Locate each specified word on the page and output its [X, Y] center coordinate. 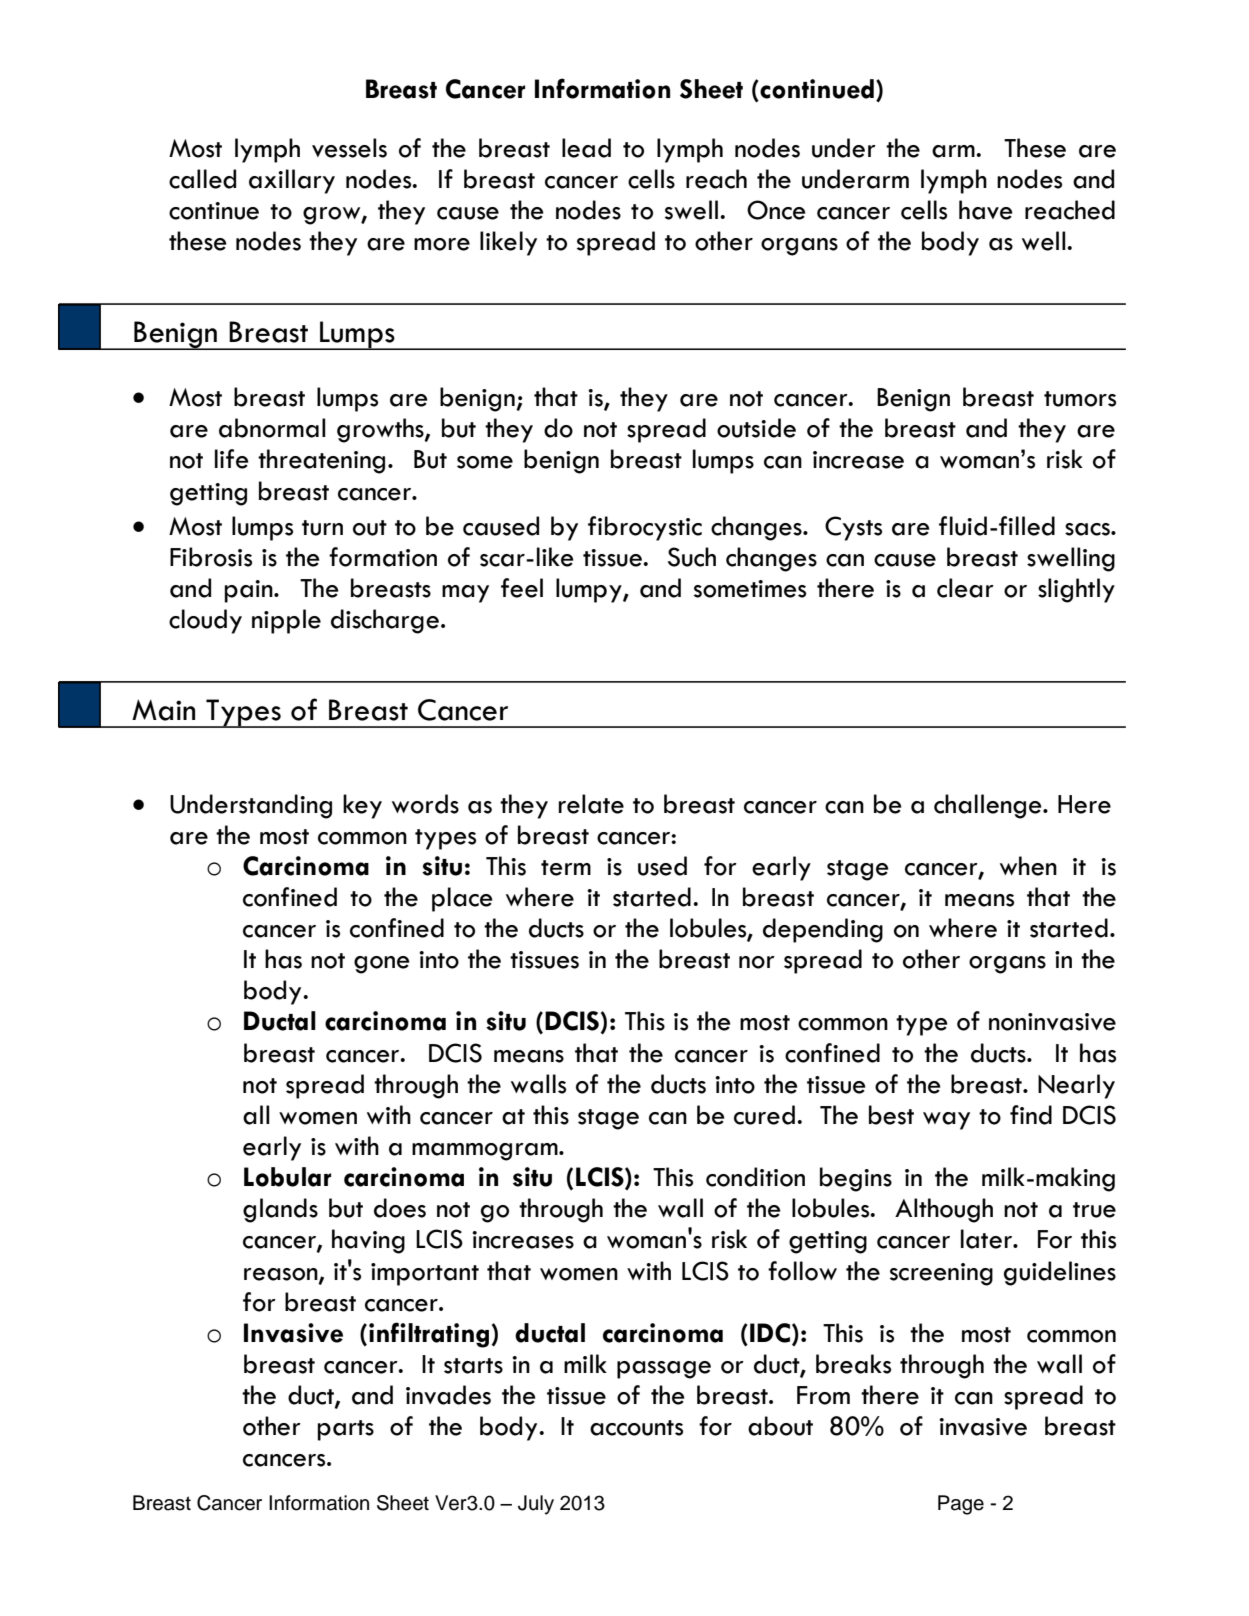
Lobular [287, 1177]
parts [346, 1430]
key [362, 806]
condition [755, 1177]
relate [591, 804]
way [946, 1121]
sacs [1088, 529]
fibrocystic [645, 528]
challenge [989, 806]
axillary [292, 181]
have [986, 210]
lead [586, 148]
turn [322, 528]
